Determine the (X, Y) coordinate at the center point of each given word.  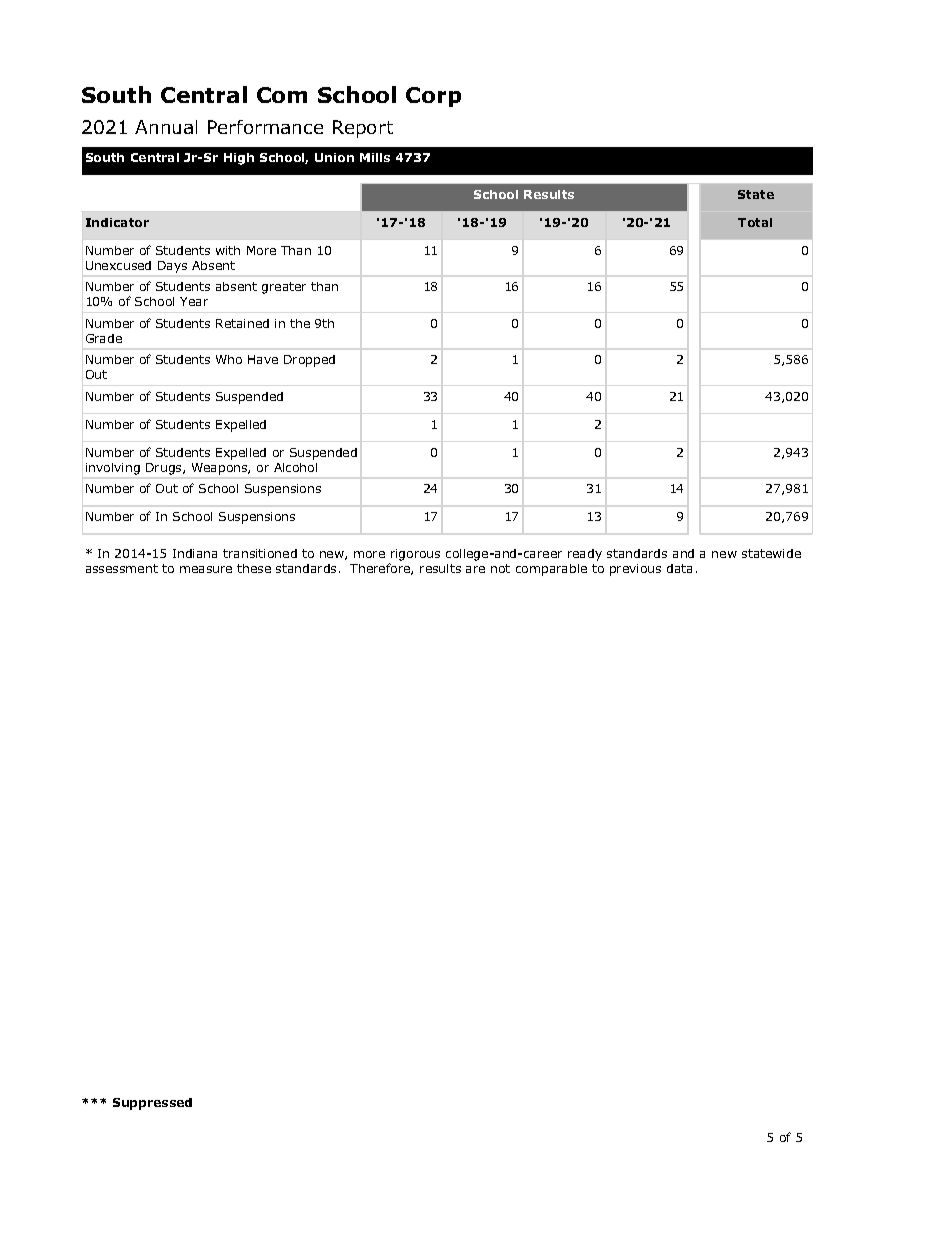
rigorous (415, 555)
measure (206, 569)
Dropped (309, 361)
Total (755, 222)
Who (229, 359)
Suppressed (152, 1104)
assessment (122, 568)
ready (585, 555)
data (679, 568)
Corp (433, 97)
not (500, 568)
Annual (166, 127)
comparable (551, 570)
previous (635, 570)
